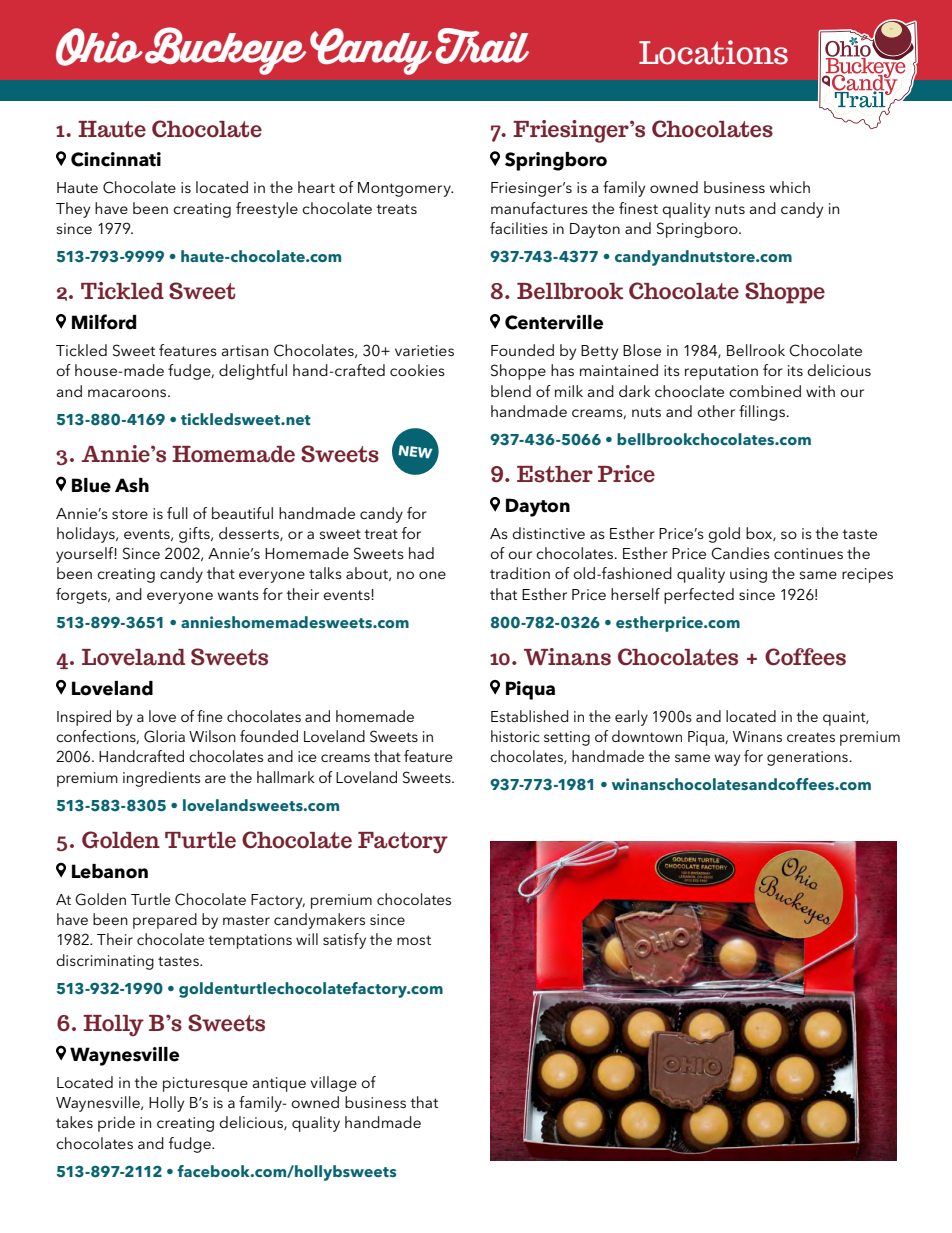  What do you see at coordinates (205, 1084) in the screenshot?
I see `picturesque` at bounding box center [205, 1084].
